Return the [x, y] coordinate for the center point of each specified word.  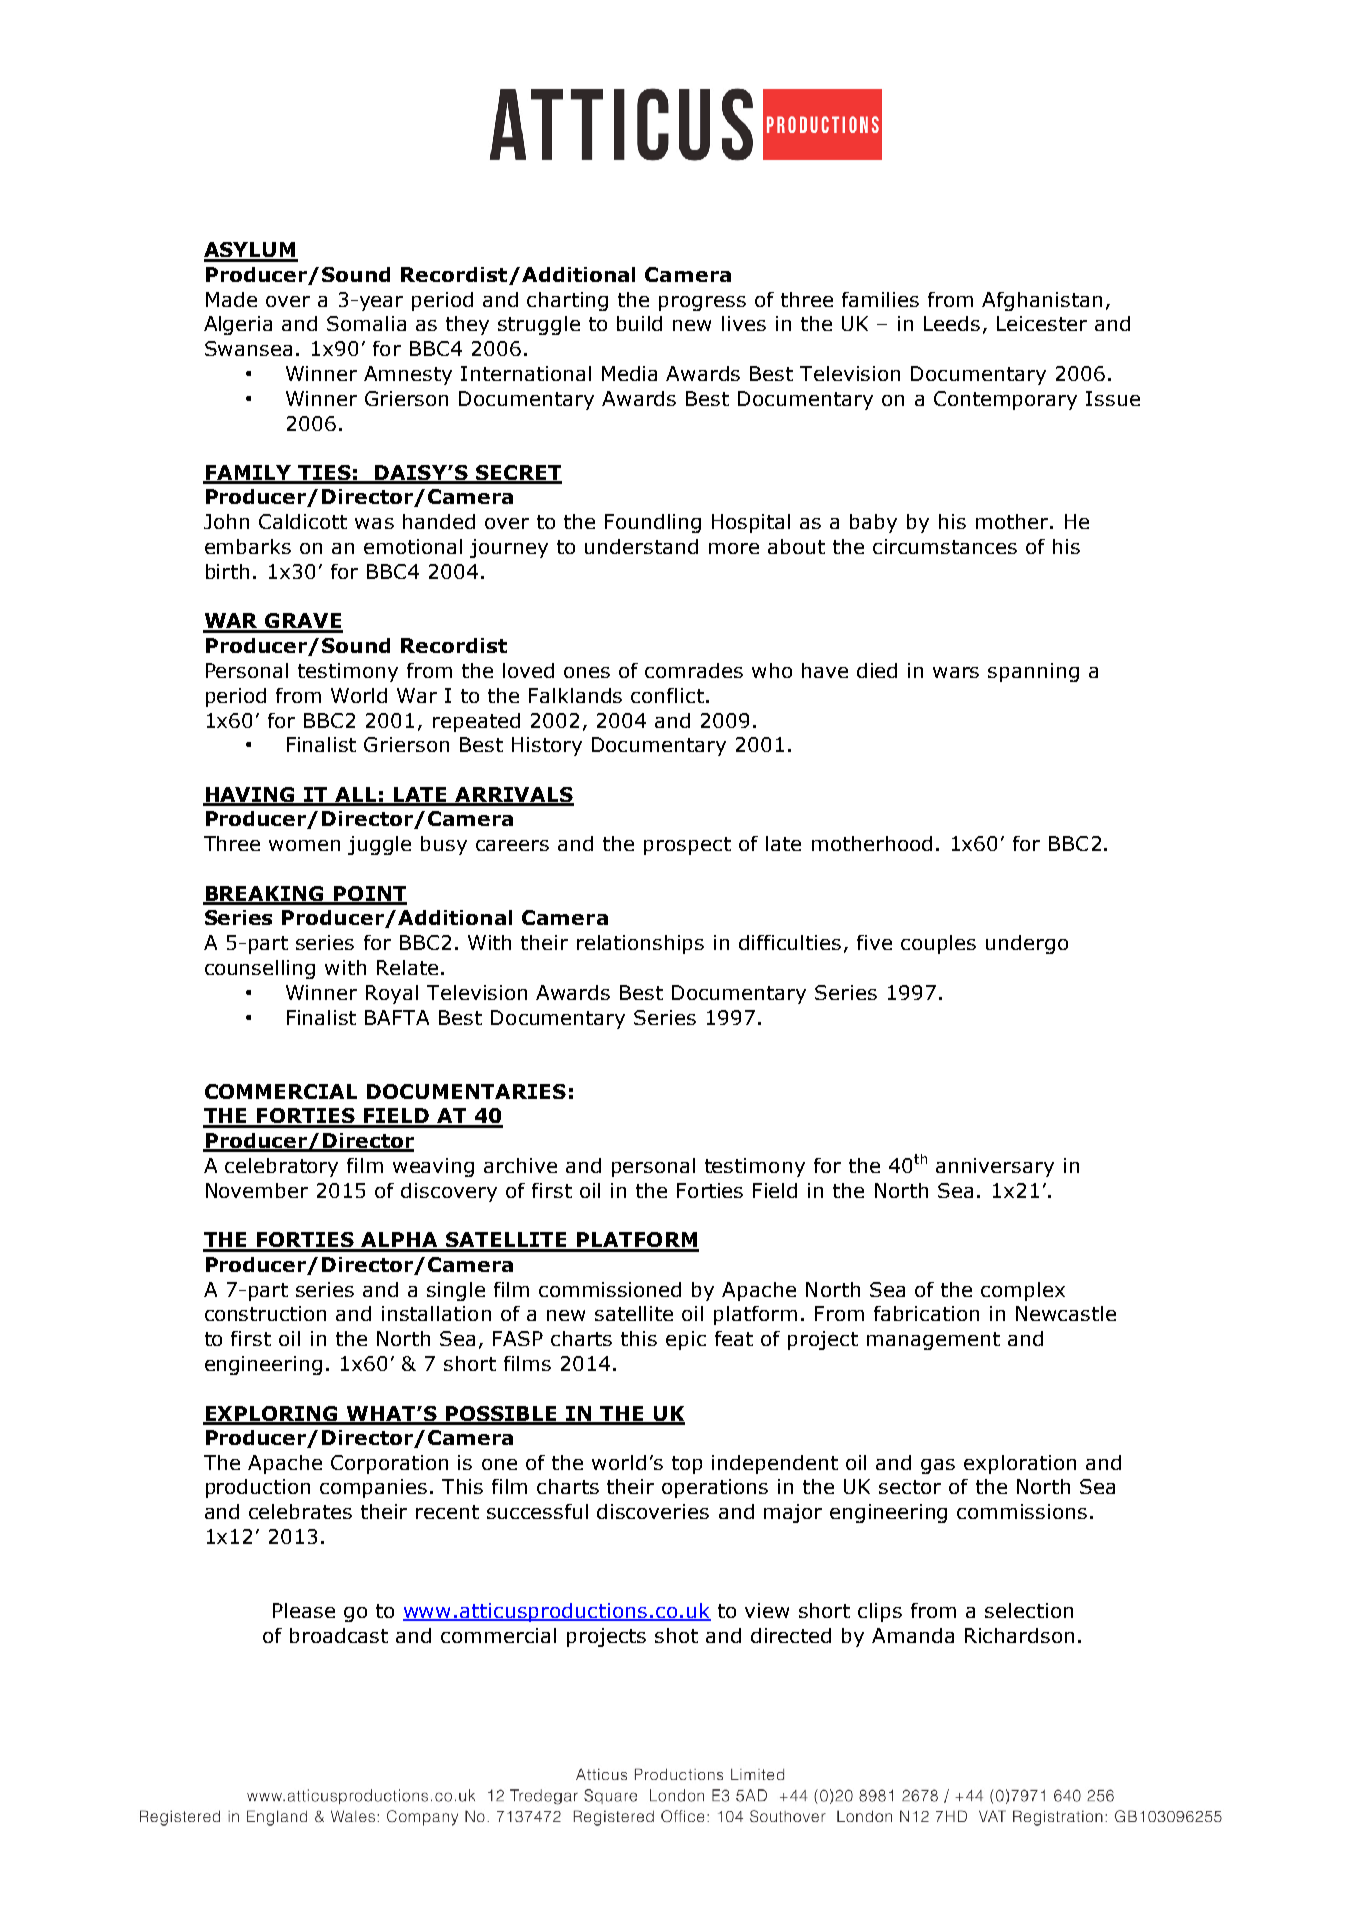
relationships [640, 944]
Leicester [1042, 323]
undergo [1027, 944]
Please [304, 1610]
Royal [392, 994]
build [639, 323]
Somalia [366, 323]
